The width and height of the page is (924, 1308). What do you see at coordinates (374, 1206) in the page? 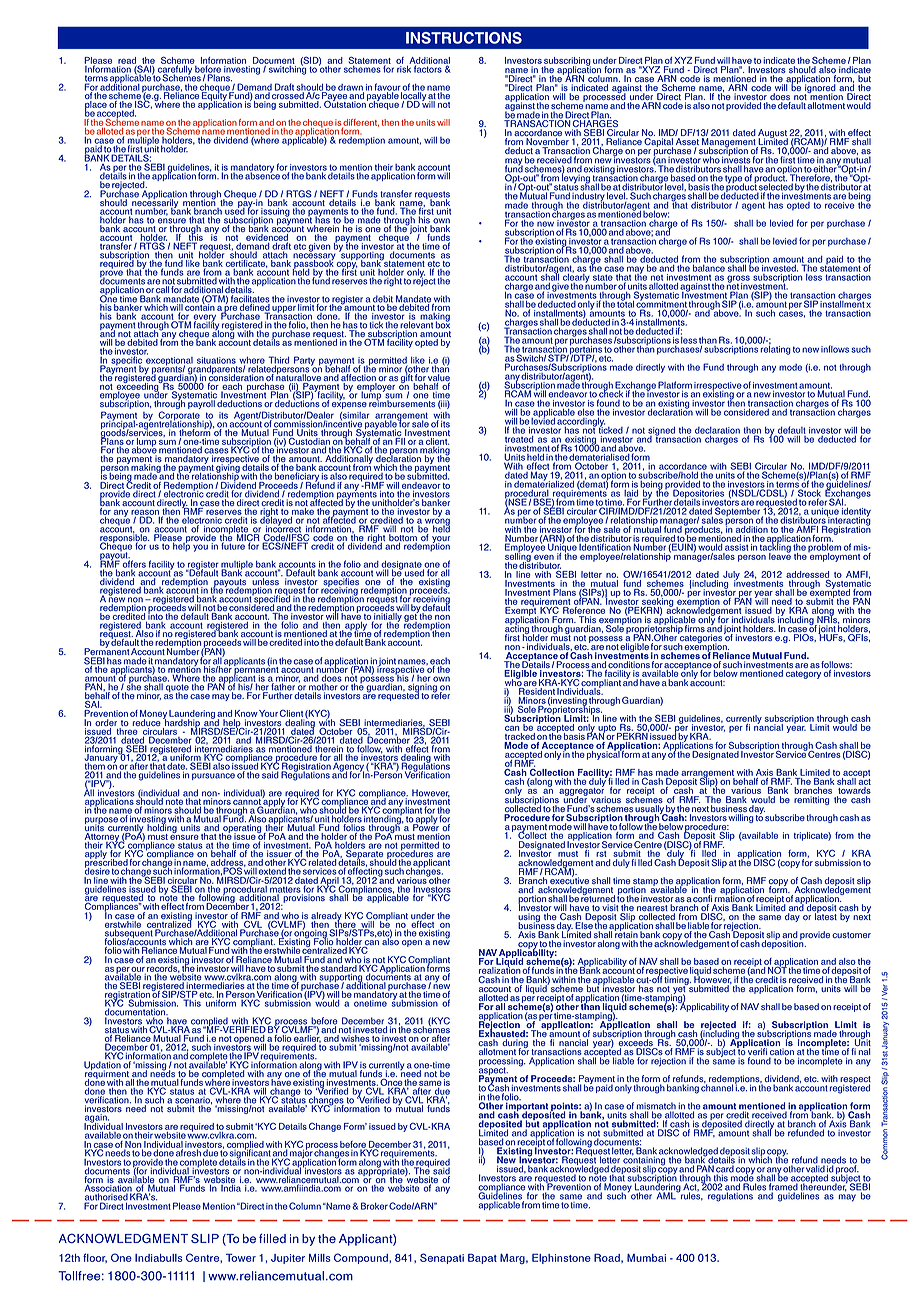
I see `Broker` at bounding box center [374, 1206].
